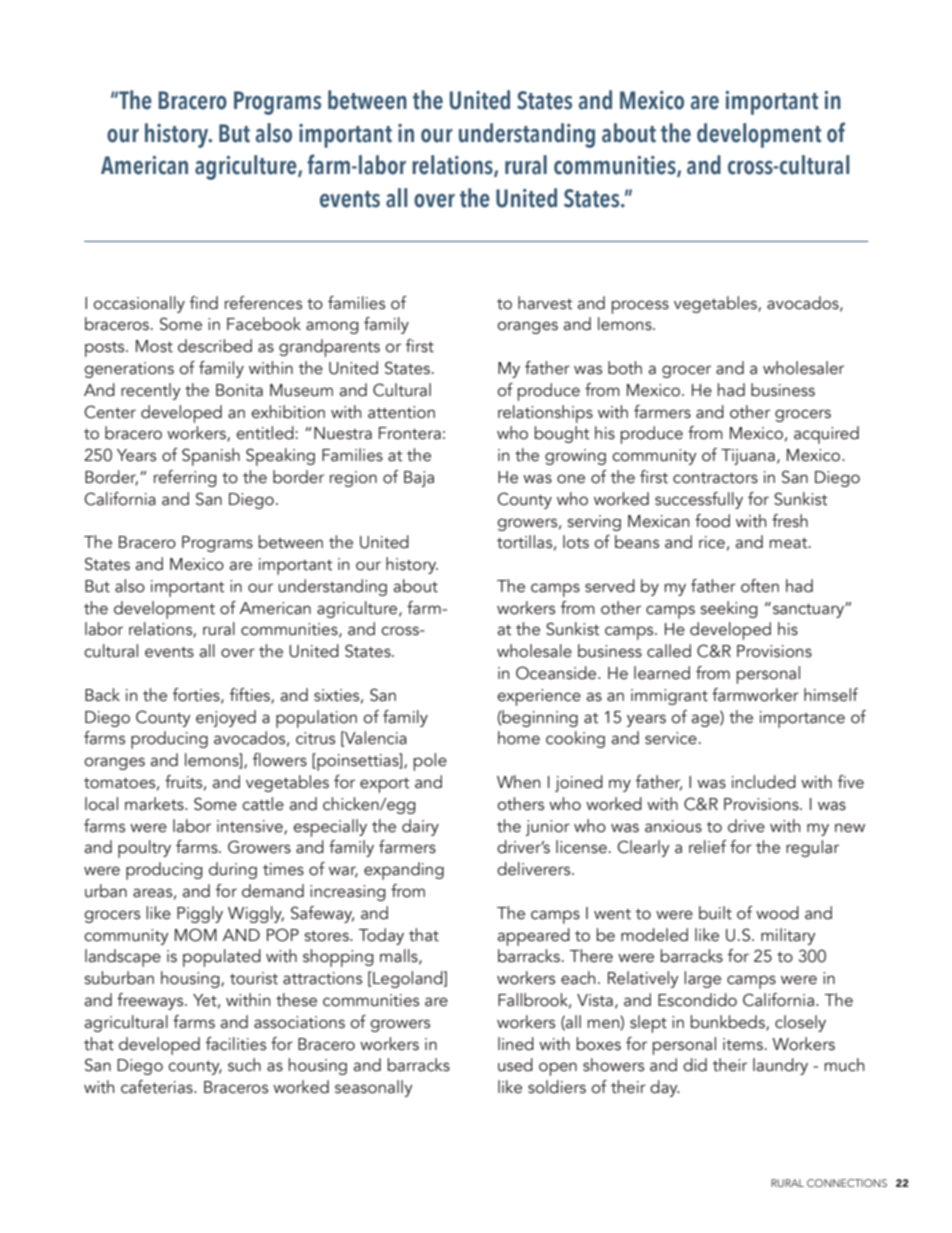 The height and width of the screenshot is (1233, 952). I want to click on among, so click(332, 327).
